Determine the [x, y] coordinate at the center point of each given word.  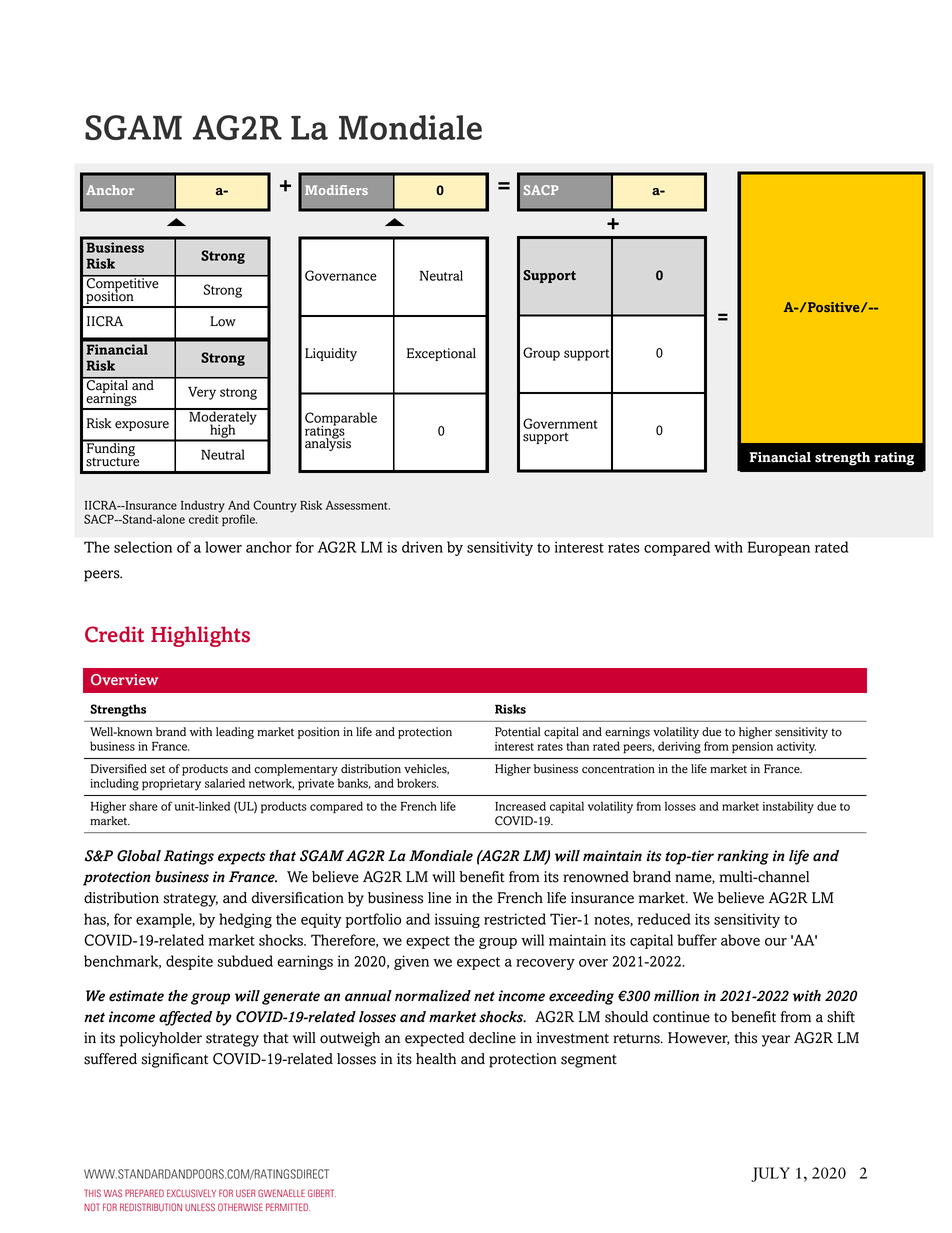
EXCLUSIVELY [191, 1193]
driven [422, 547]
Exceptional [441, 354]
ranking [743, 857]
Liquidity [331, 354]
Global [139, 856]
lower [223, 547]
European [779, 548]
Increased [520, 806]
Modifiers [336, 190]
